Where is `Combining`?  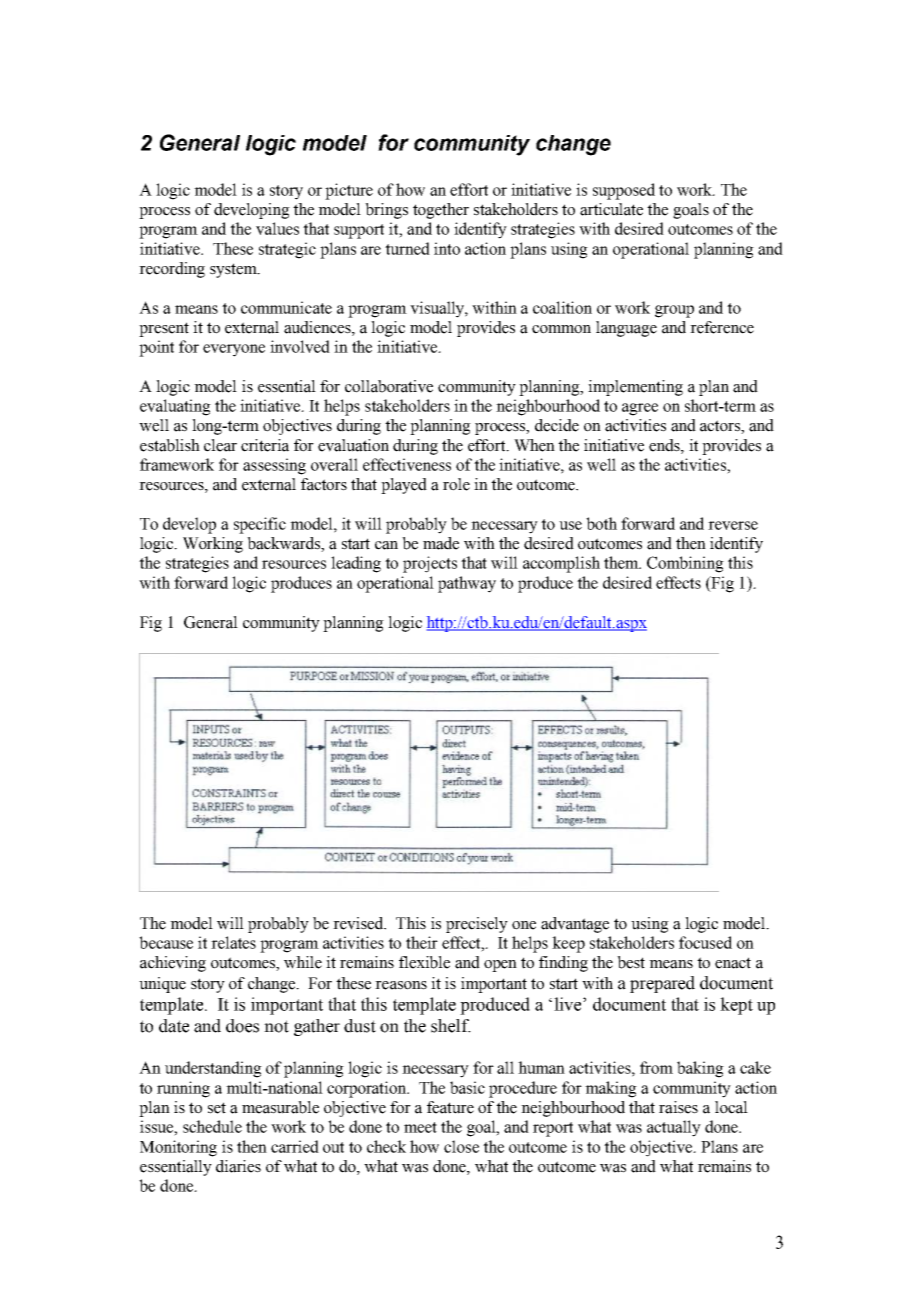 Combining is located at coordinates (685, 564).
